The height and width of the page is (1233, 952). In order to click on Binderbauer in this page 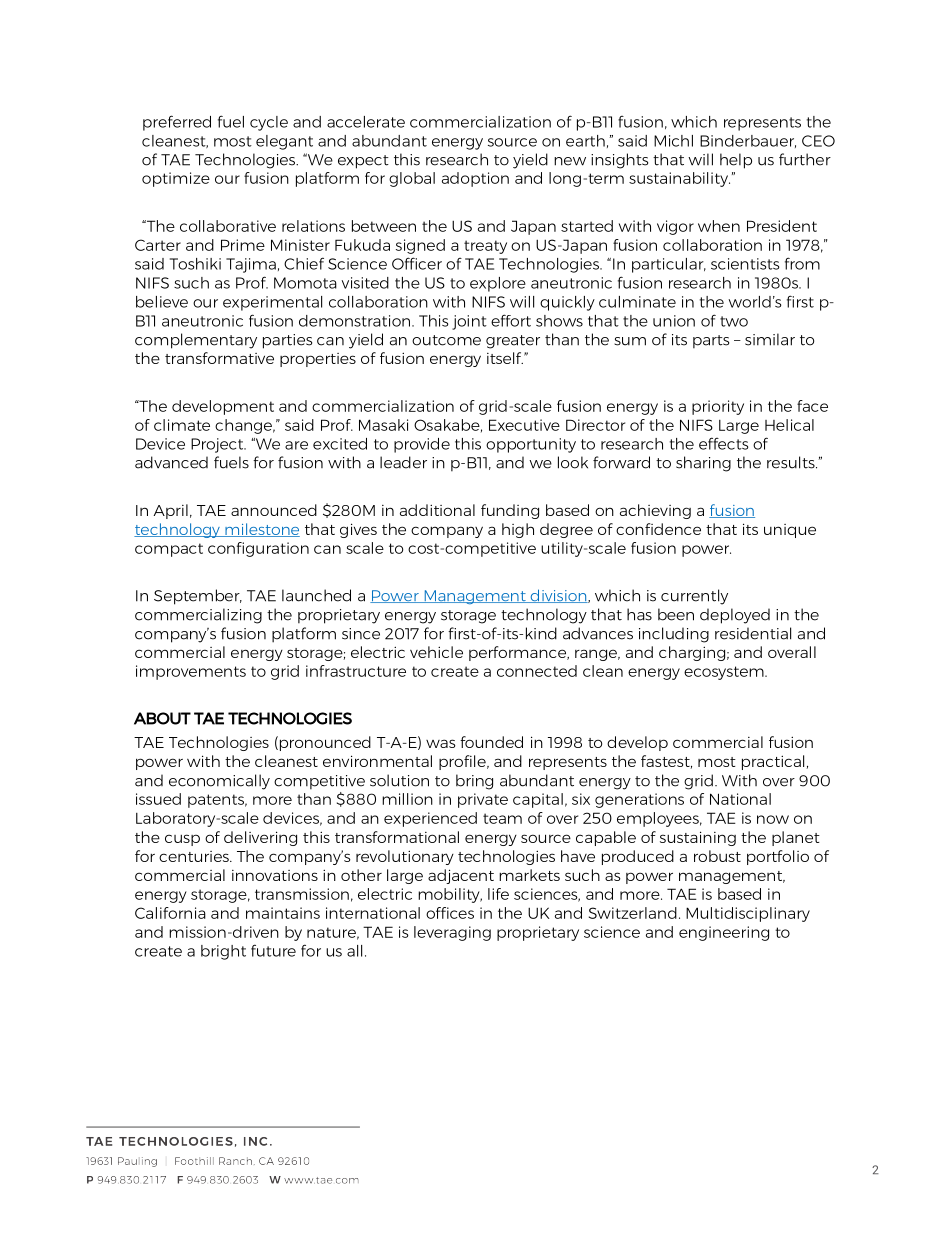, I will do `click(748, 141)`.
